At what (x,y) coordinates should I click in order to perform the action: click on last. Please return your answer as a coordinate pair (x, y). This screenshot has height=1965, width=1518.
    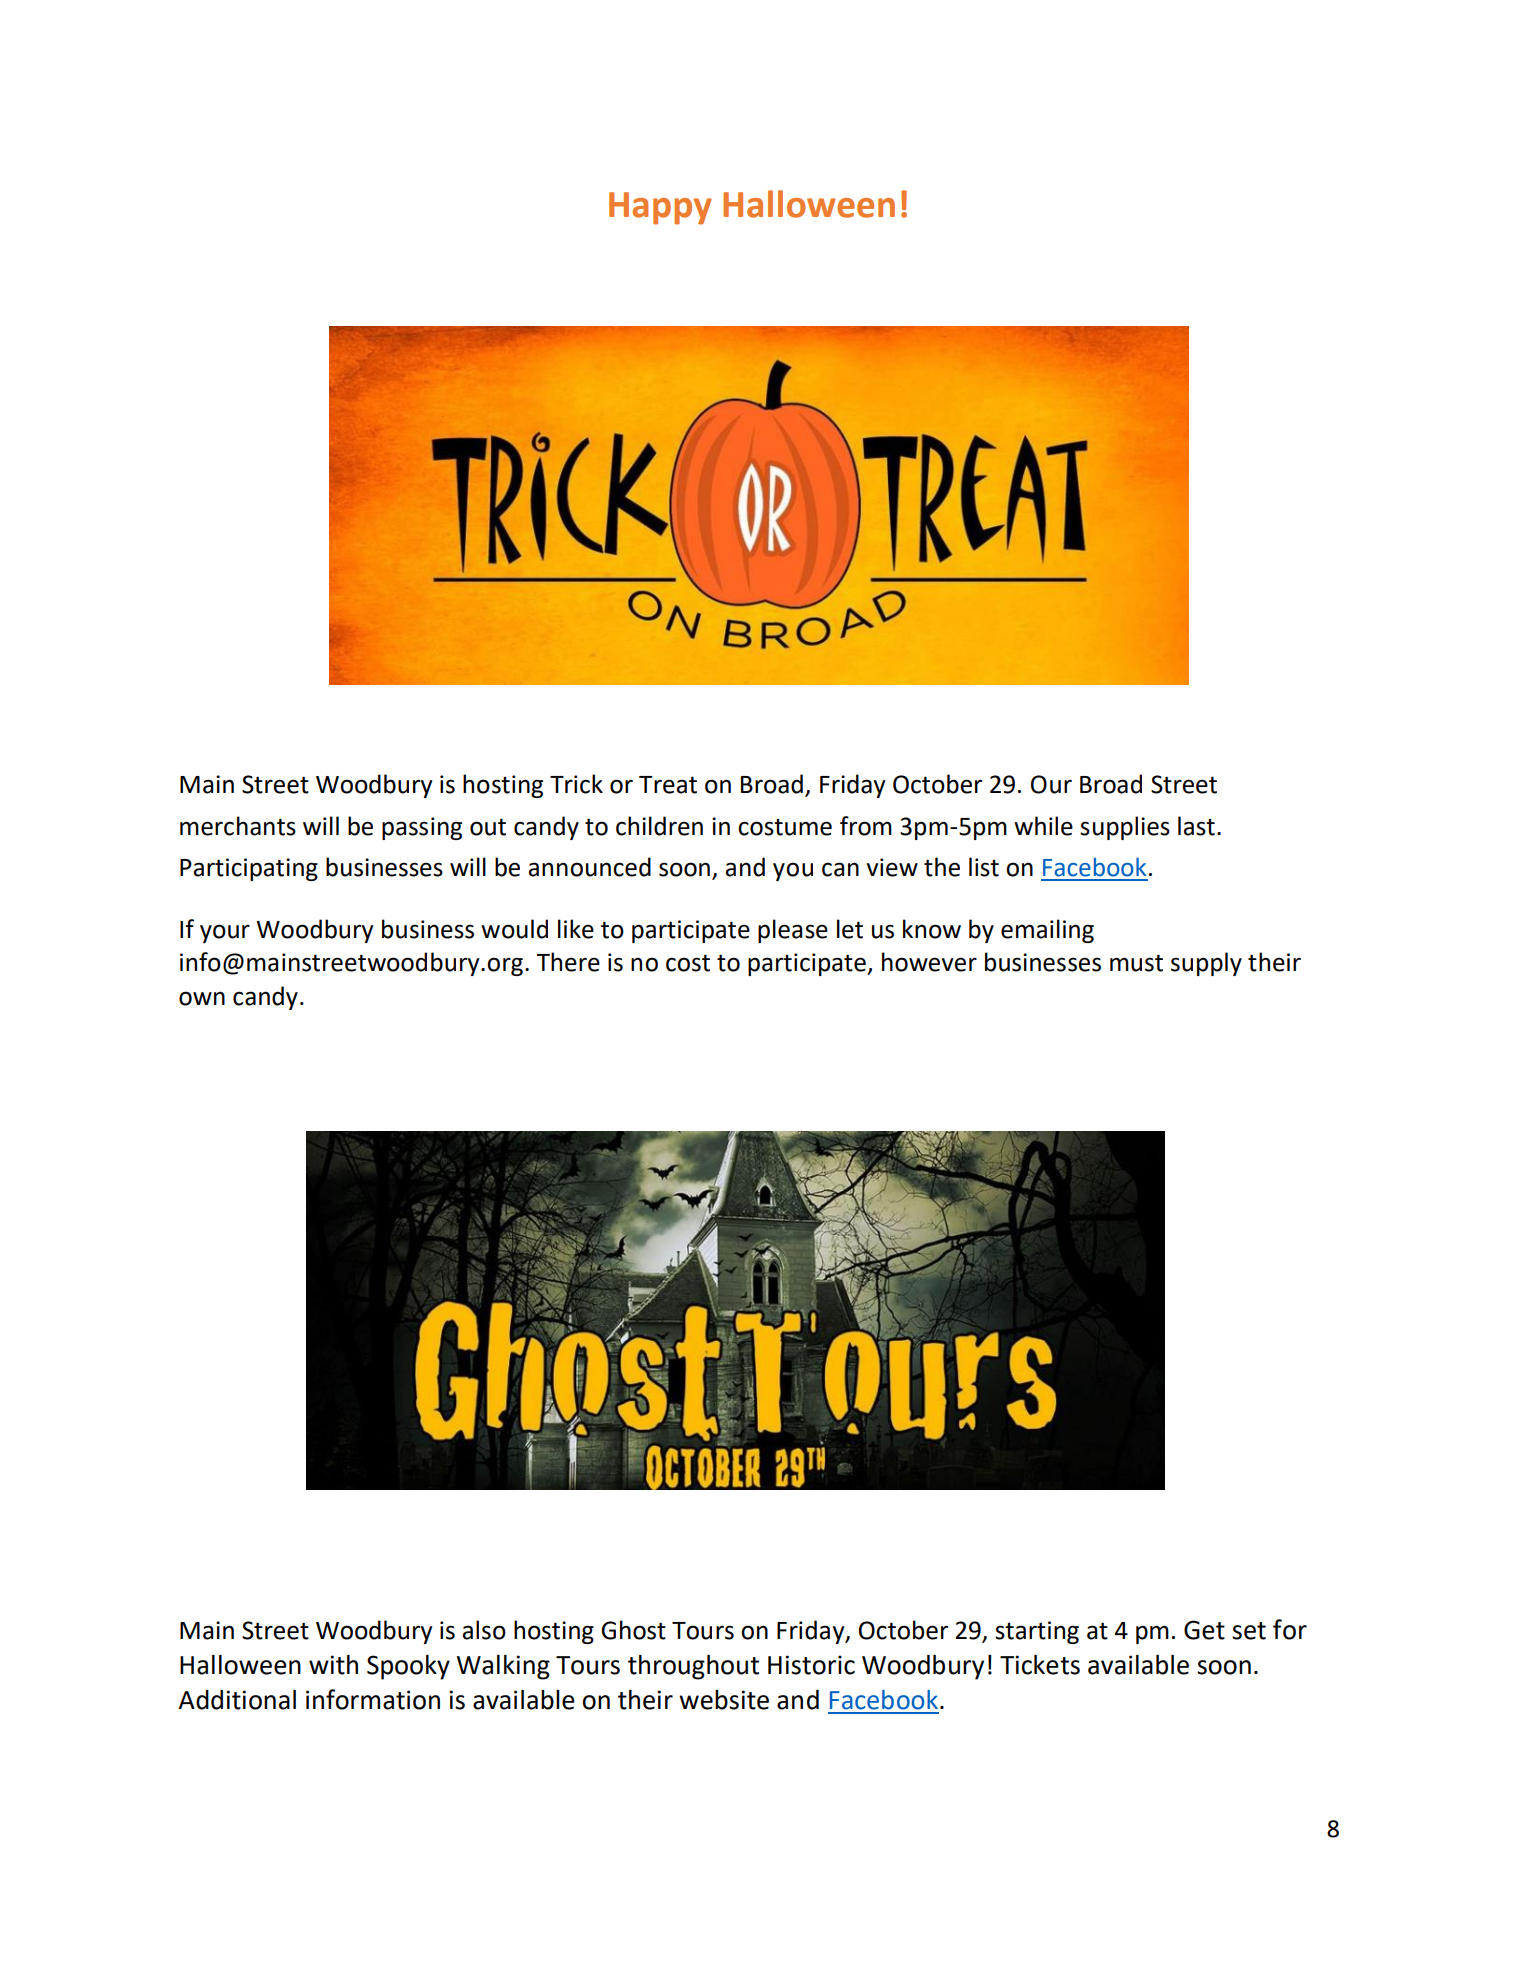
    Looking at the image, I should click on (1196, 826).
